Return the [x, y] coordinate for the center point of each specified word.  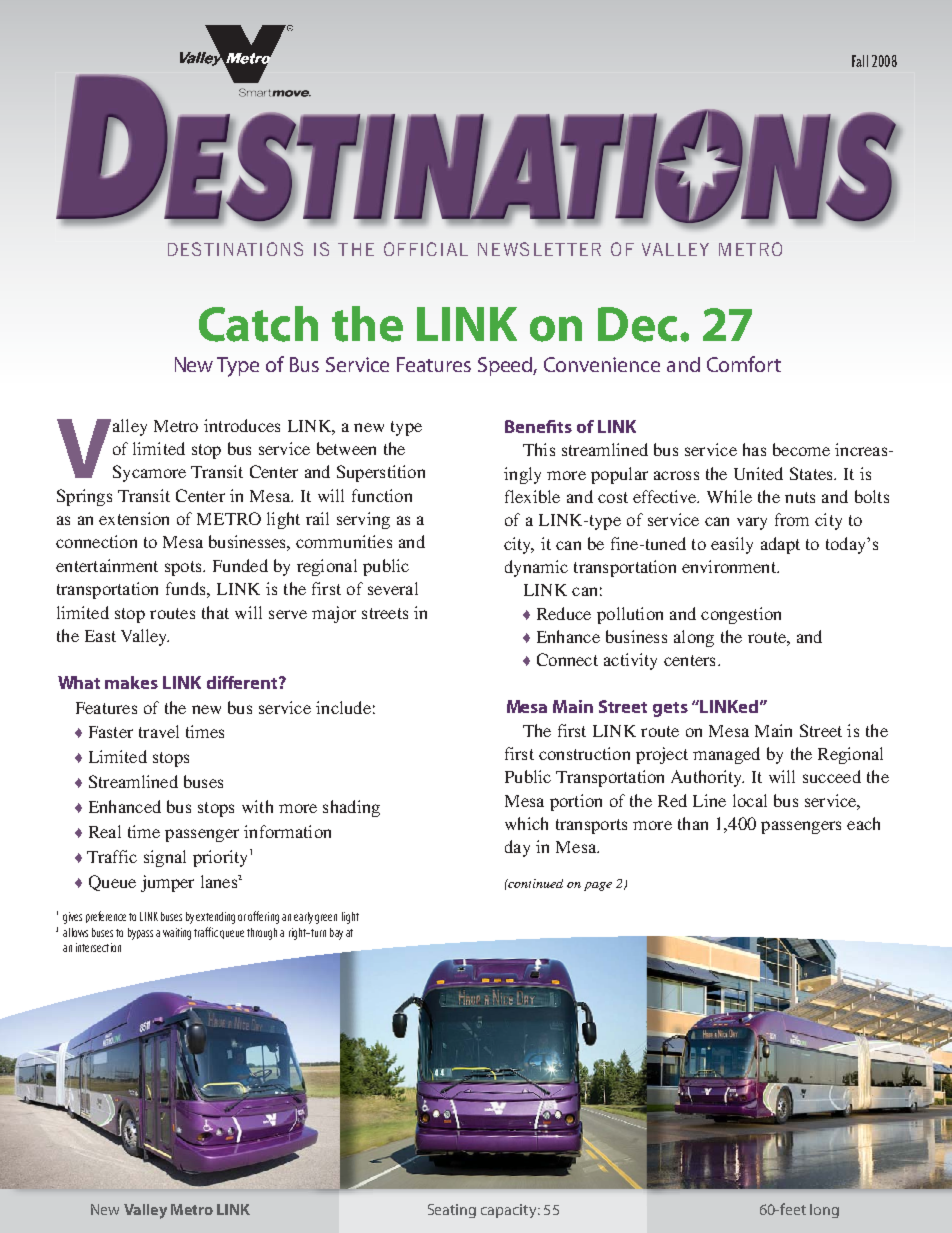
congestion [741, 615]
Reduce [564, 613]
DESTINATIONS [235, 249]
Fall [860, 61]
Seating [452, 1211]
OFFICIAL [426, 249]
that [215, 612]
